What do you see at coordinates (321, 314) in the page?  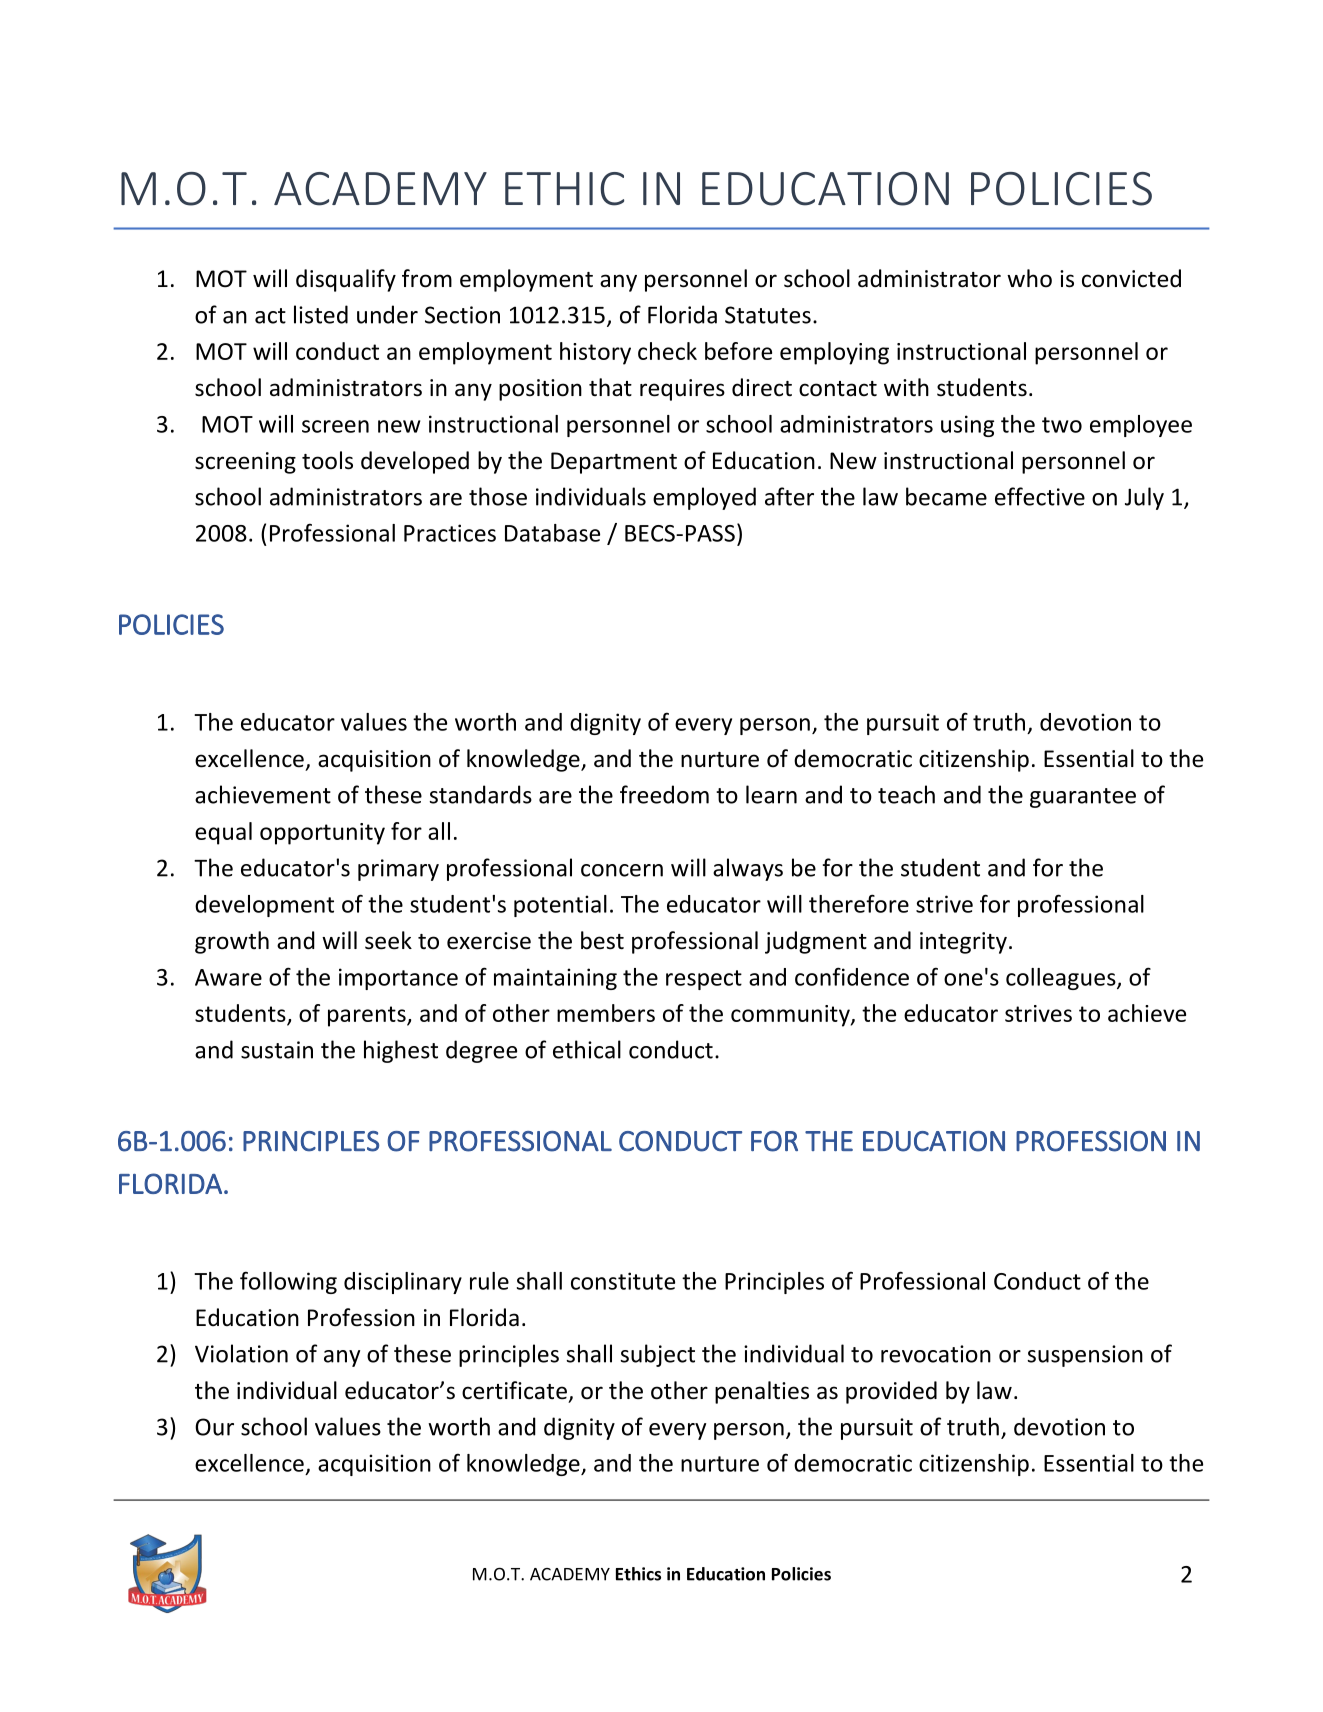 I see `listed` at bounding box center [321, 314].
